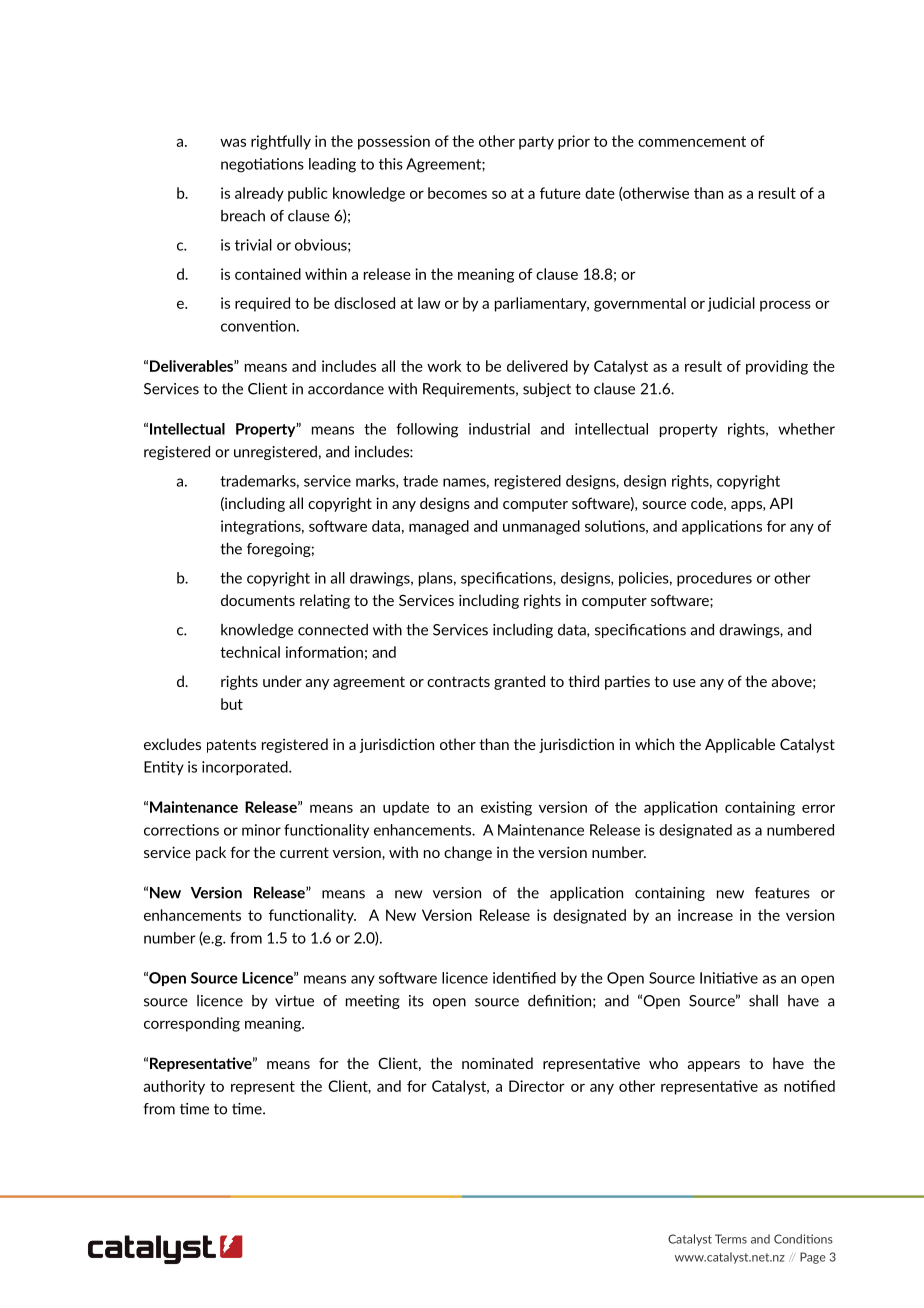 Image resolution: width=924 pixels, height=1308 pixels. I want to click on Applicable, so click(740, 745).
